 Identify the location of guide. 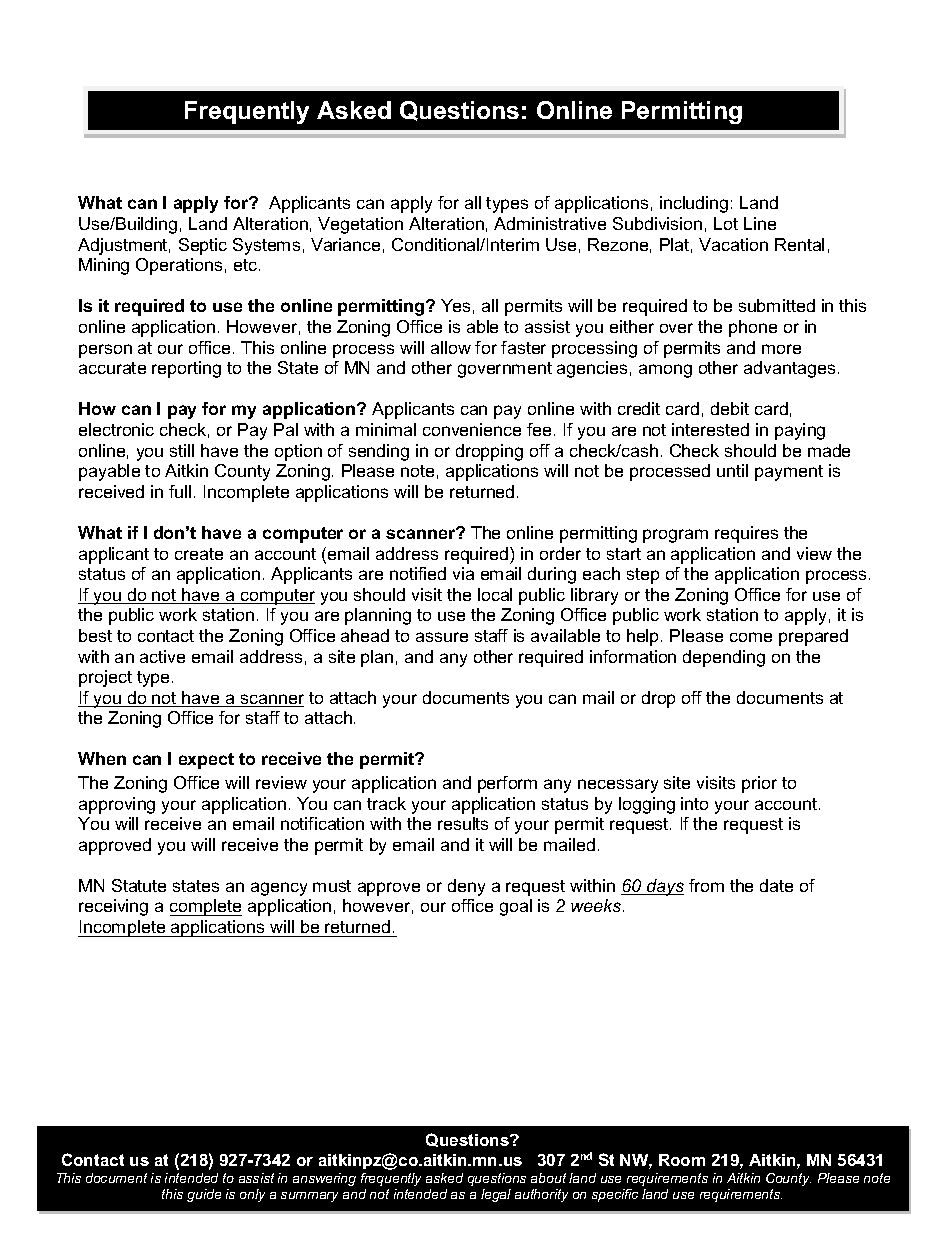
(204, 1195).
